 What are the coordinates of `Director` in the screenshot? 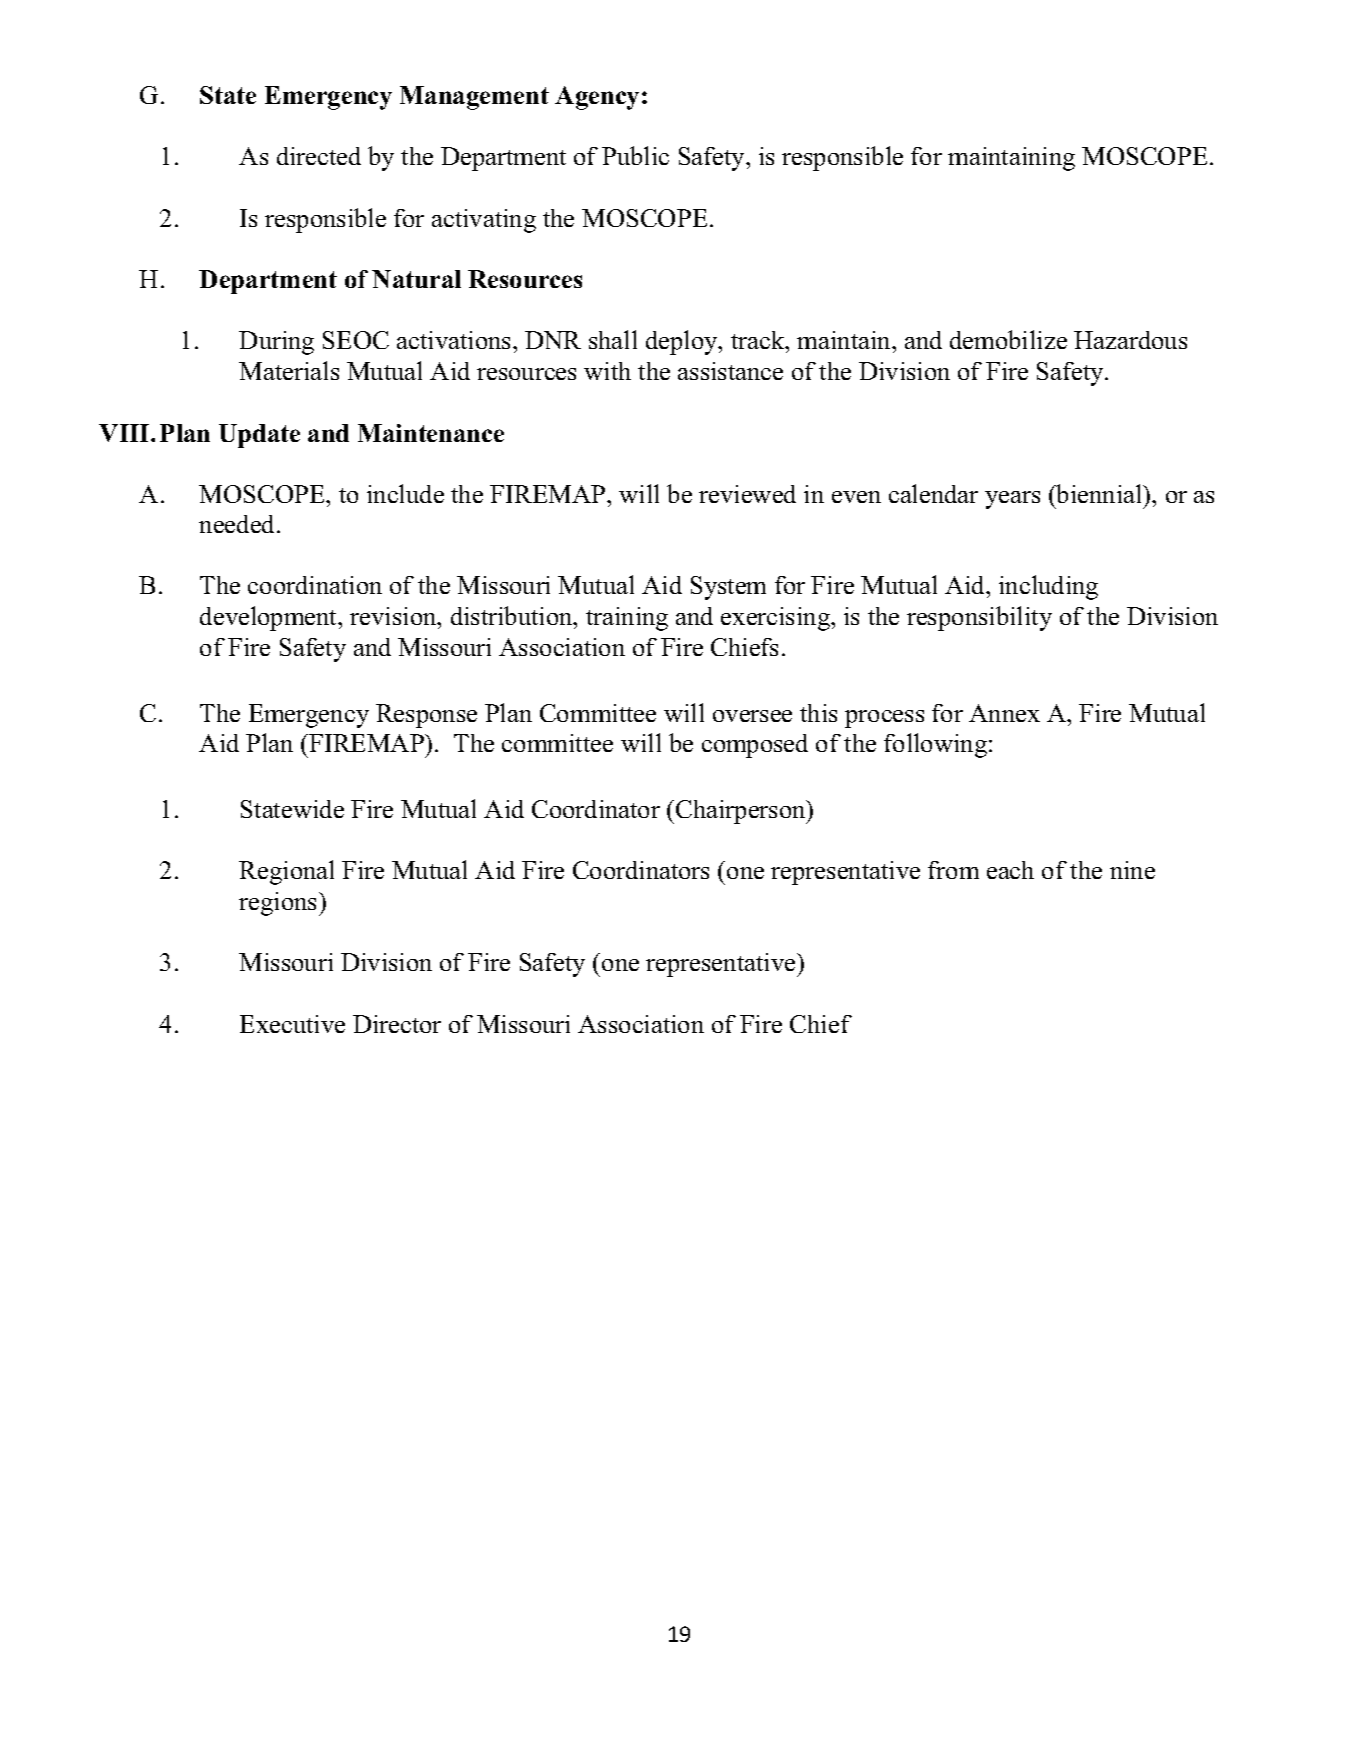 It's located at (397, 1024).
